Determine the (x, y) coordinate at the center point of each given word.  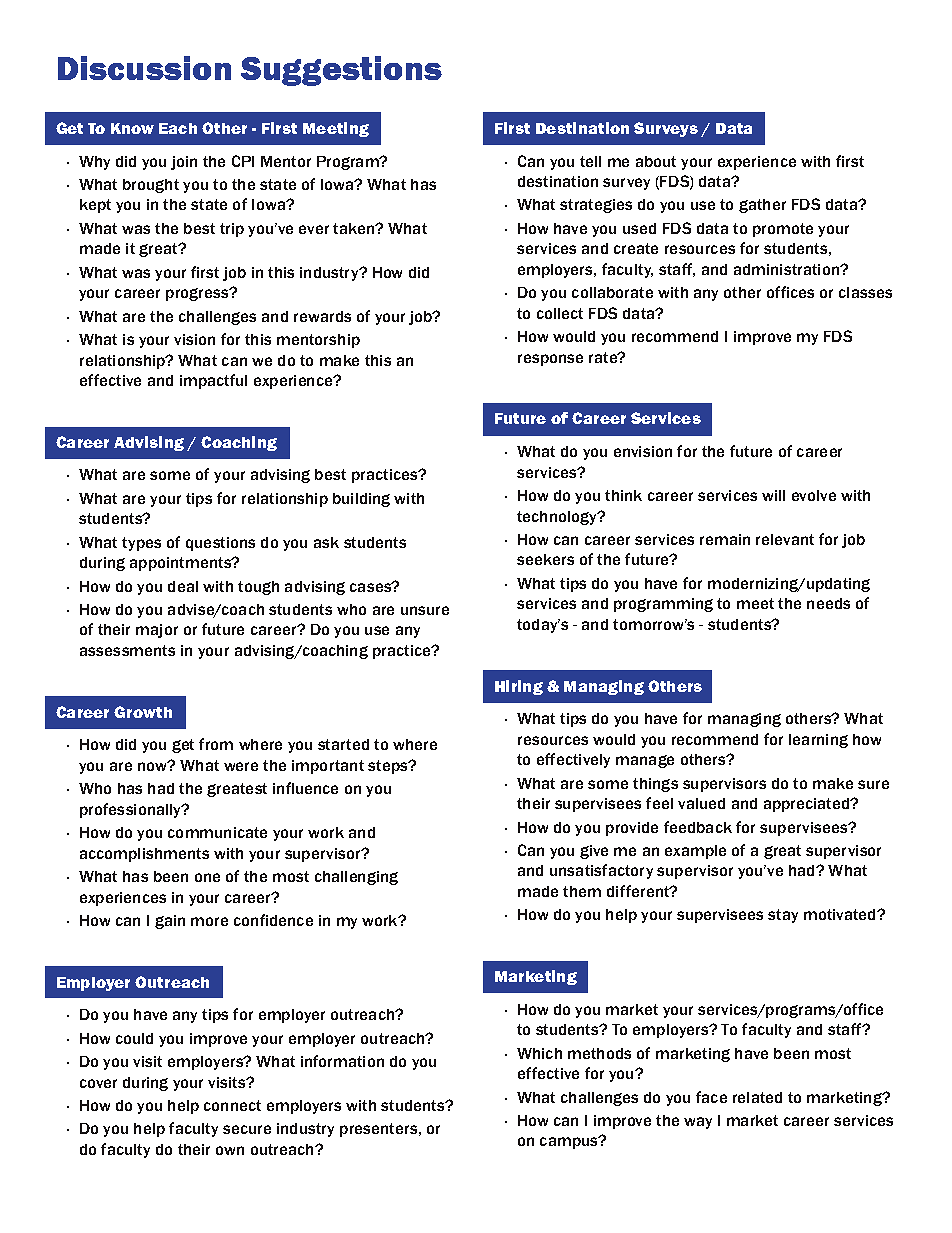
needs (828, 603)
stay (783, 916)
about (656, 161)
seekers (545, 559)
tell (590, 161)
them (582, 891)
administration (788, 269)
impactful (213, 381)
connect (232, 1105)
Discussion (144, 68)
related (757, 1097)
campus (570, 1142)
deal (183, 586)
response (550, 360)
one (207, 877)
